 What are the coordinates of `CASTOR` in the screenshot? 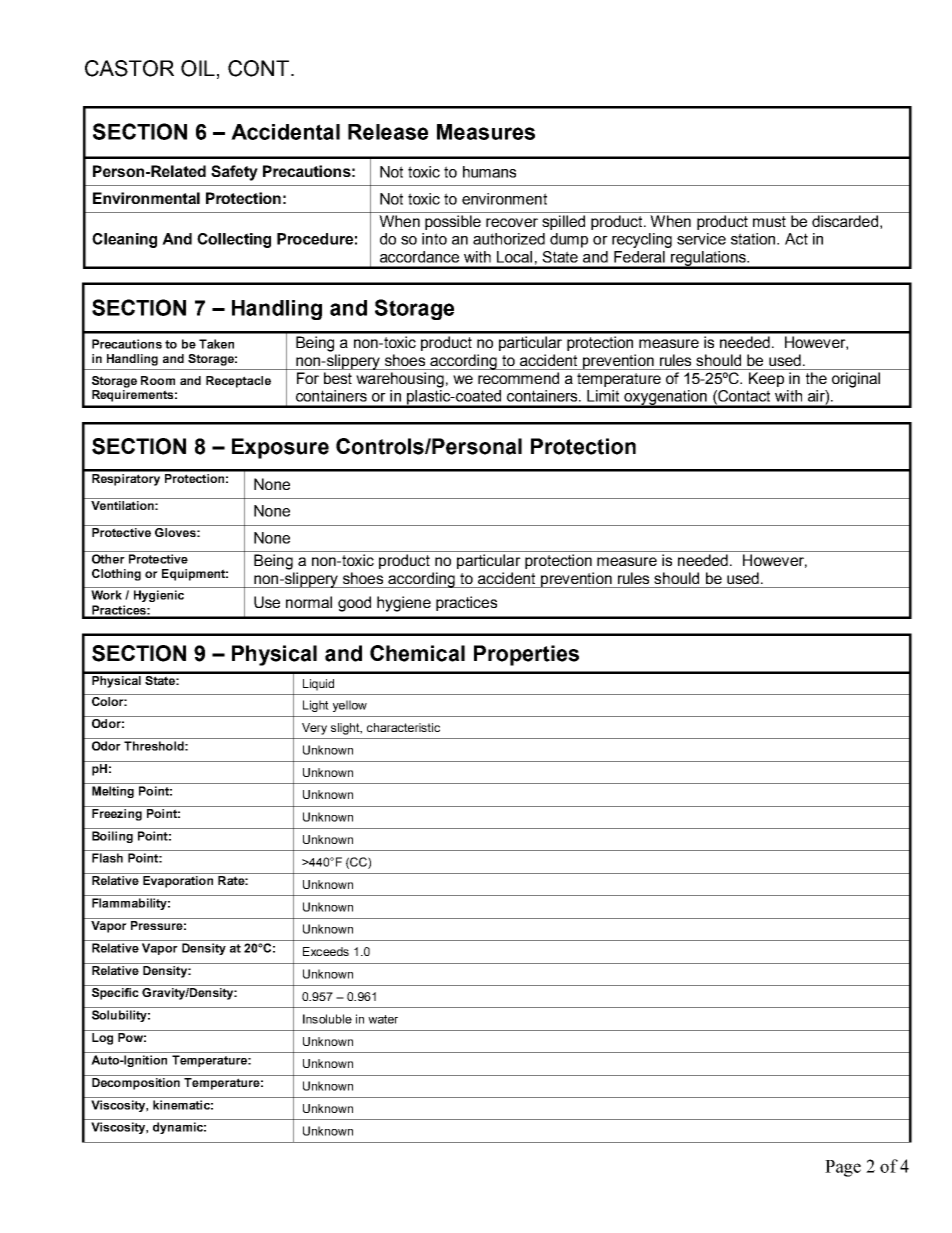 It's located at (129, 68).
